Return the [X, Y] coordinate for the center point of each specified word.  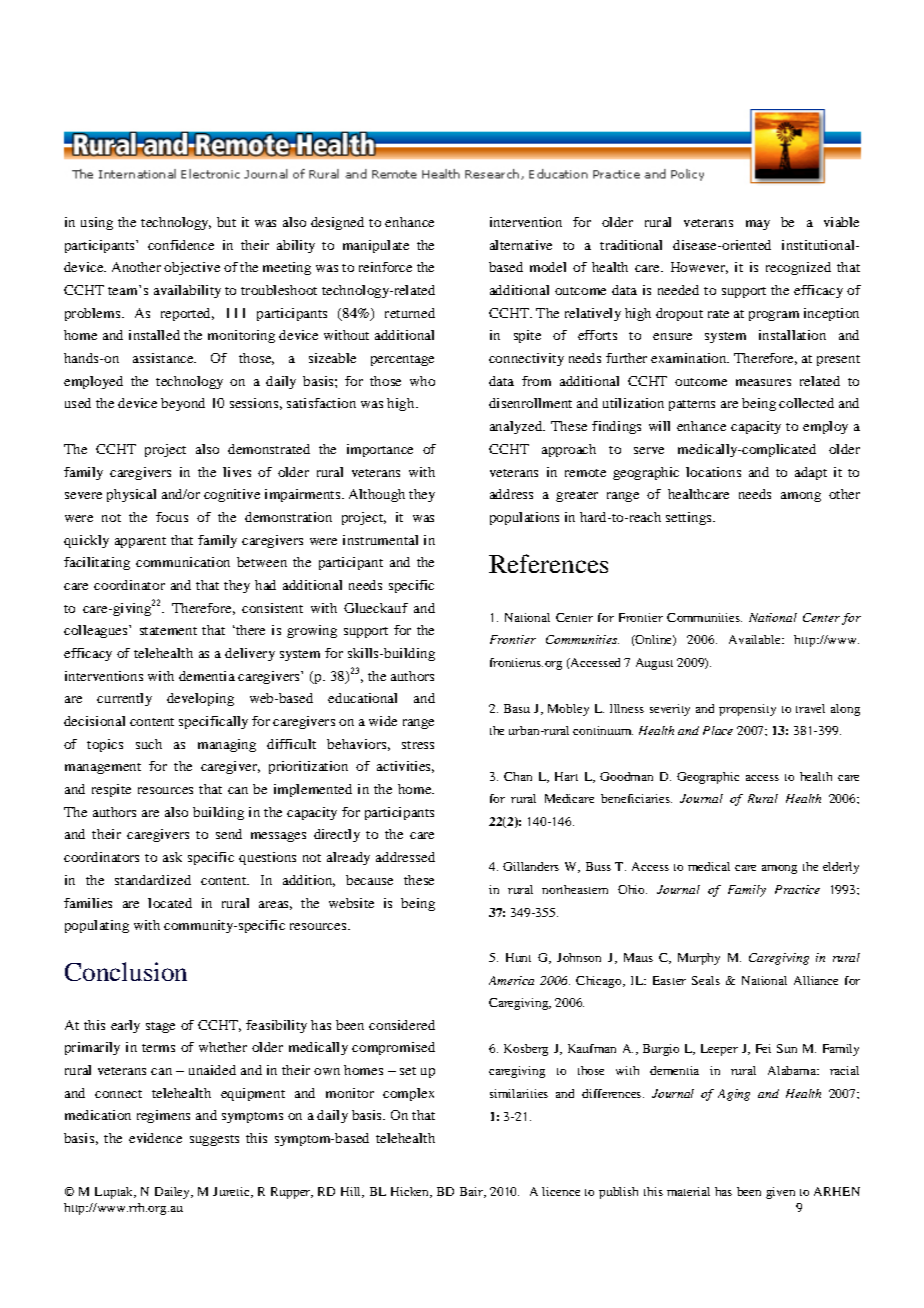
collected [806, 403]
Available [756, 639]
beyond [183, 404]
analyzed [517, 427]
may [758, 225]
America [511, 980]
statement [168, 631]
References [548, 563]
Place [718, 730]
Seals [706, 980]
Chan [518, 776]
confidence [181, 245]
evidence [155, 1138]
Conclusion [126, 971]
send [229, 834]
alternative [521, 245]
